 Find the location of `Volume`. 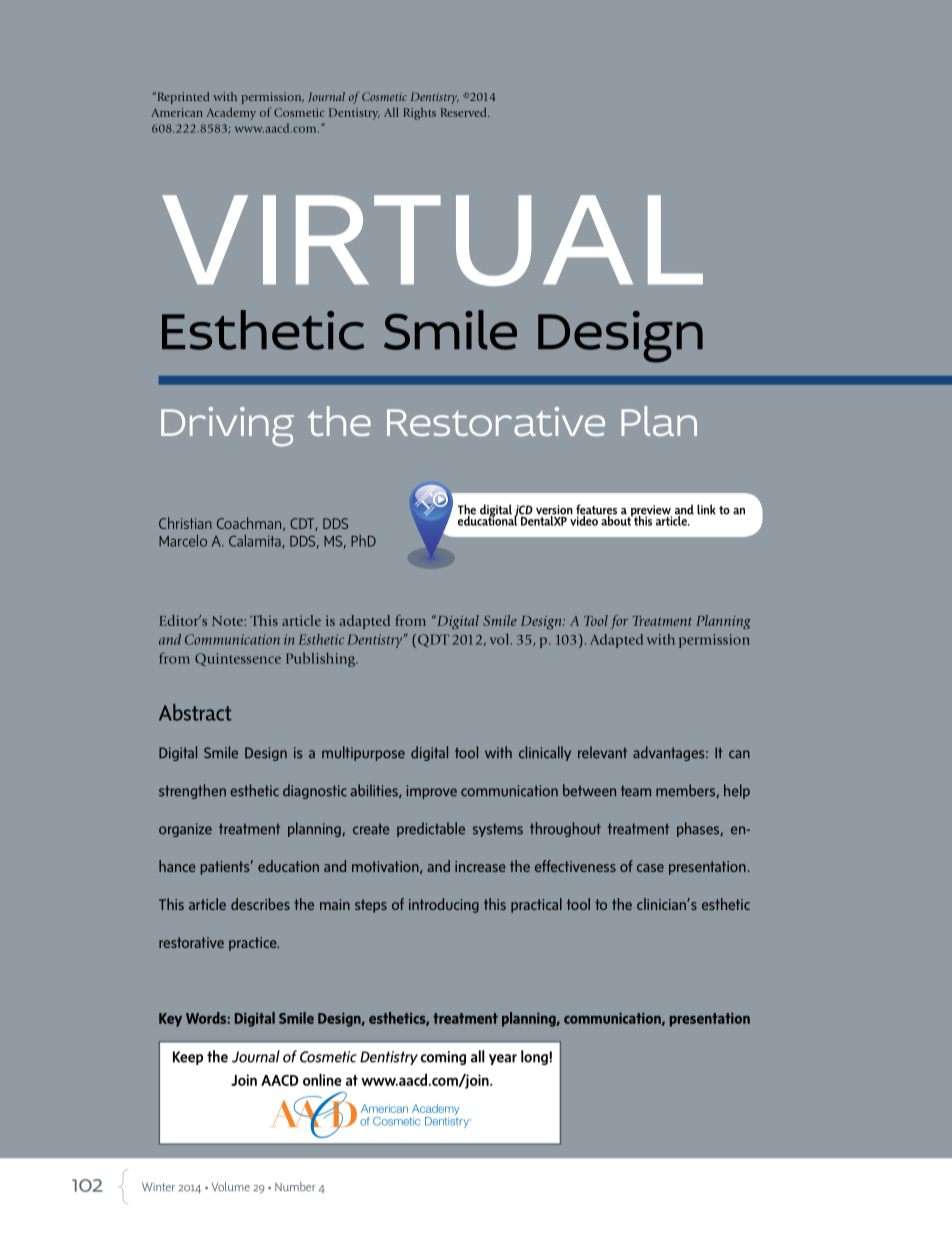

Volume is located at coordinates (231, 1187).
